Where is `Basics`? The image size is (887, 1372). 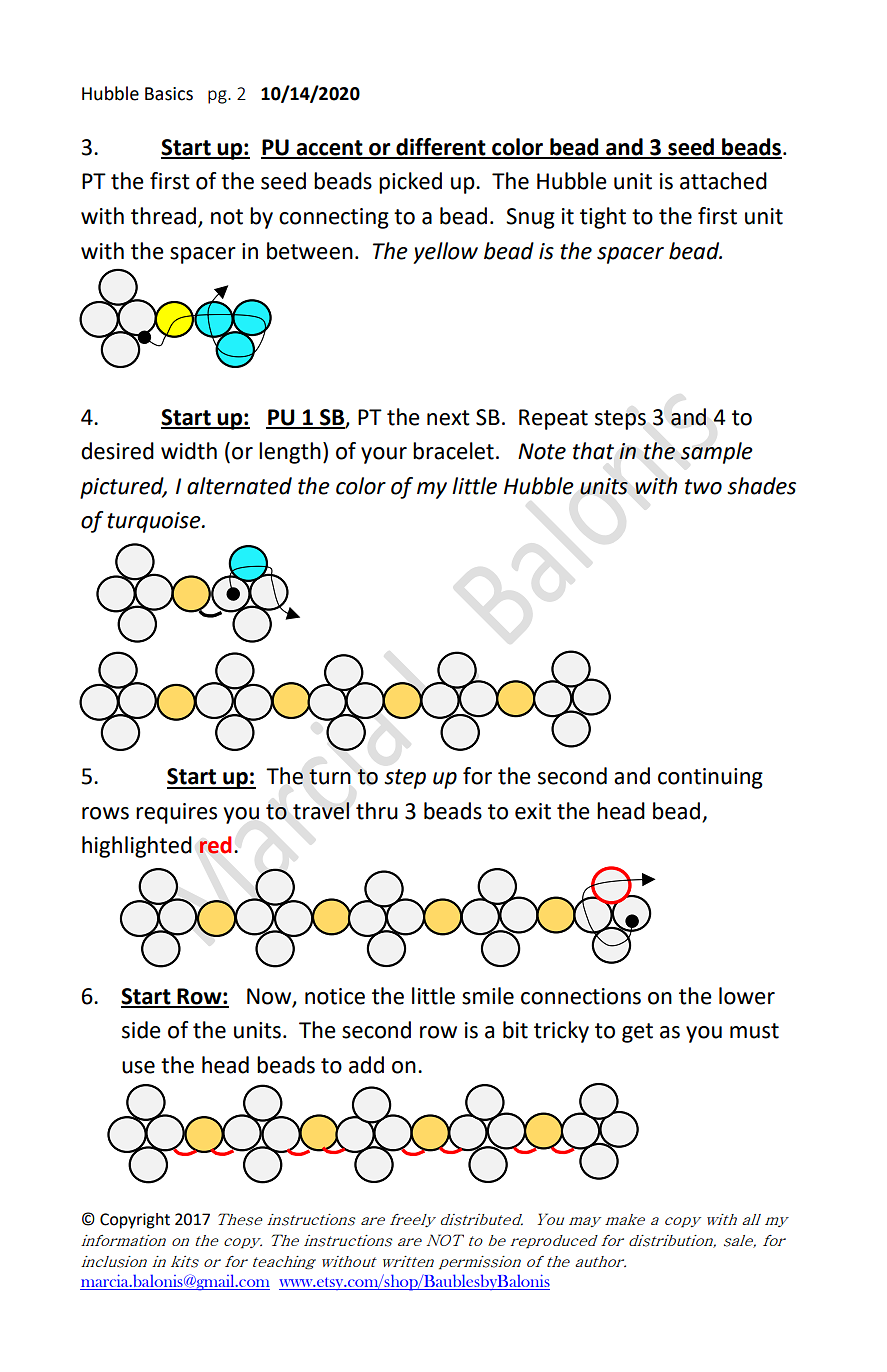
Basics is located at coordinates (169, 94).
